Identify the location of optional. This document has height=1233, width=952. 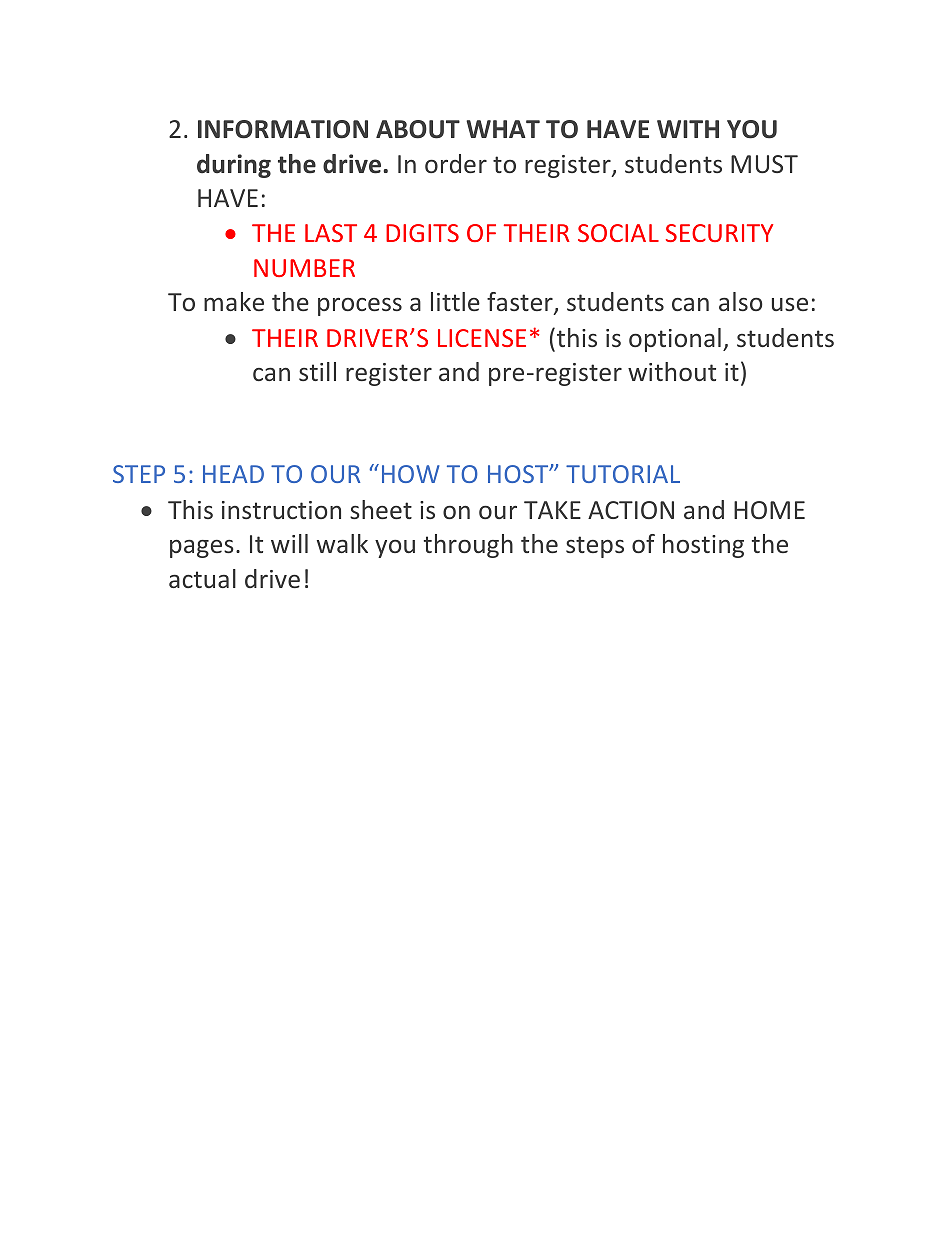
(675, 340).
